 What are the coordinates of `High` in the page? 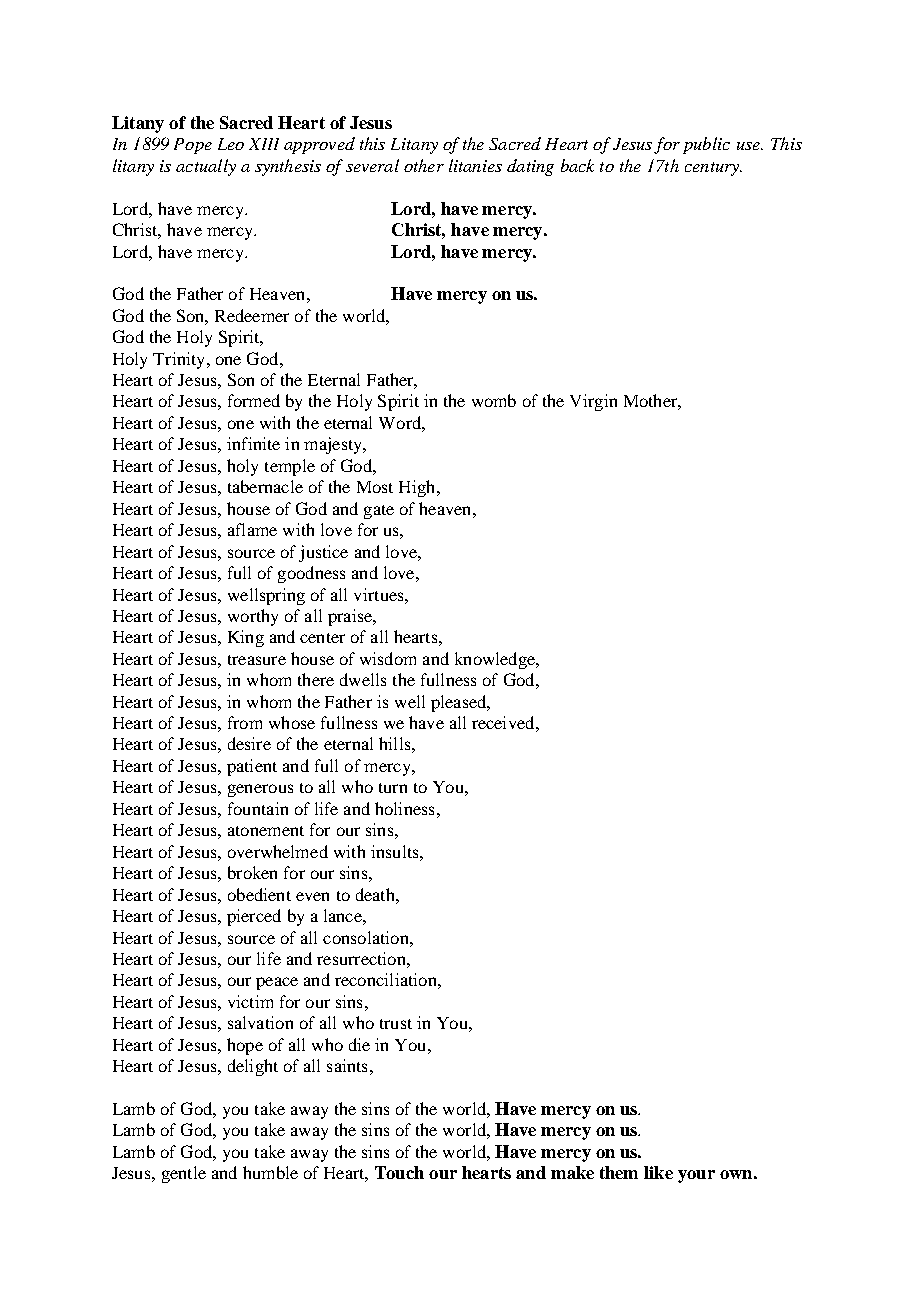 It's located at (418, 488).
